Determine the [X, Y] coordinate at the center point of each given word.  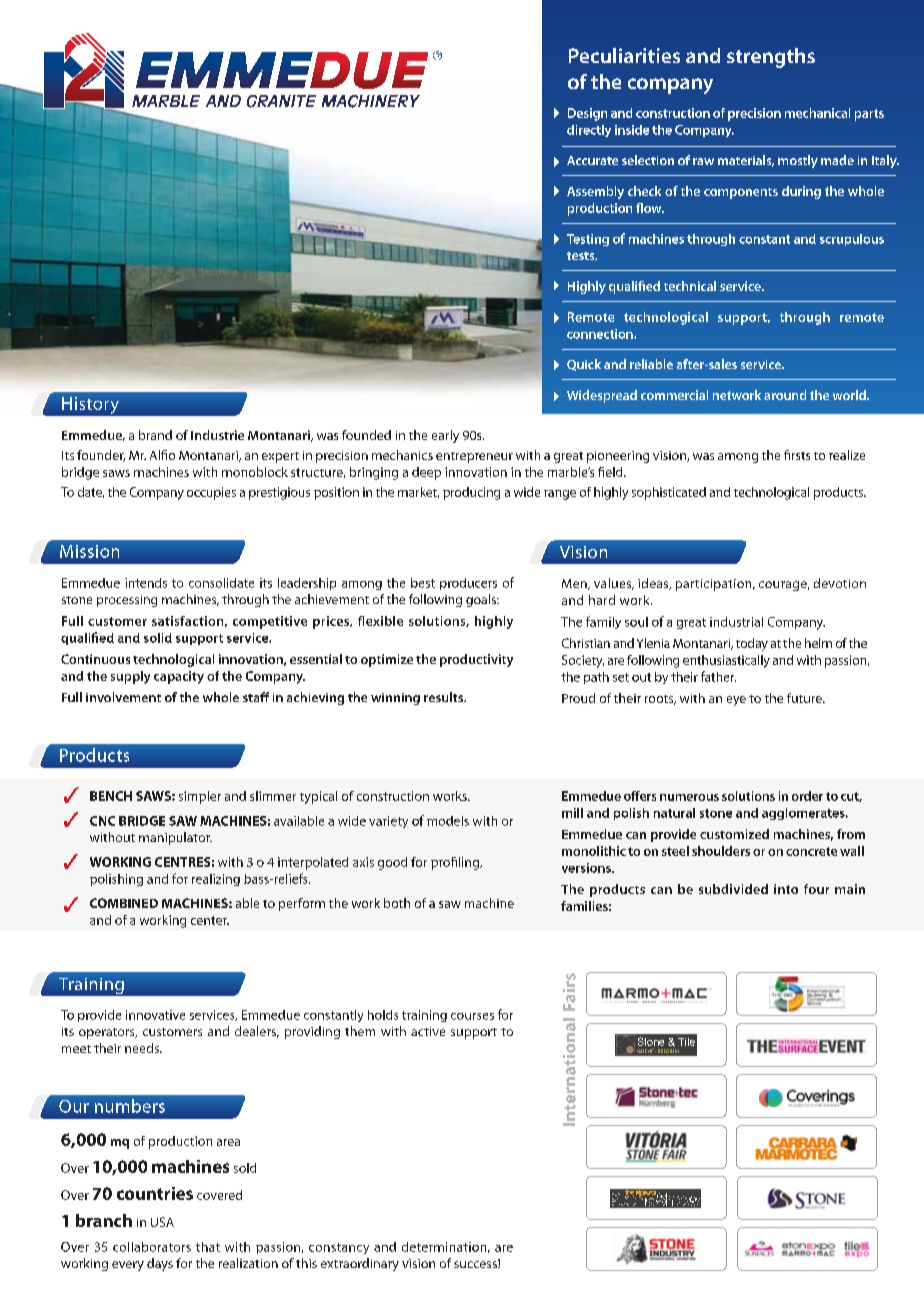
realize [847, 455]
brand [155, 435]
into [786, 889]
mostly [798, 161]
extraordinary [360, 1264]
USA [162, 1222]
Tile [686, 1042]
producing [471, 493]
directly [589, 131]
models [448, 821]
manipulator [175, 838]
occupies [211, 493]
